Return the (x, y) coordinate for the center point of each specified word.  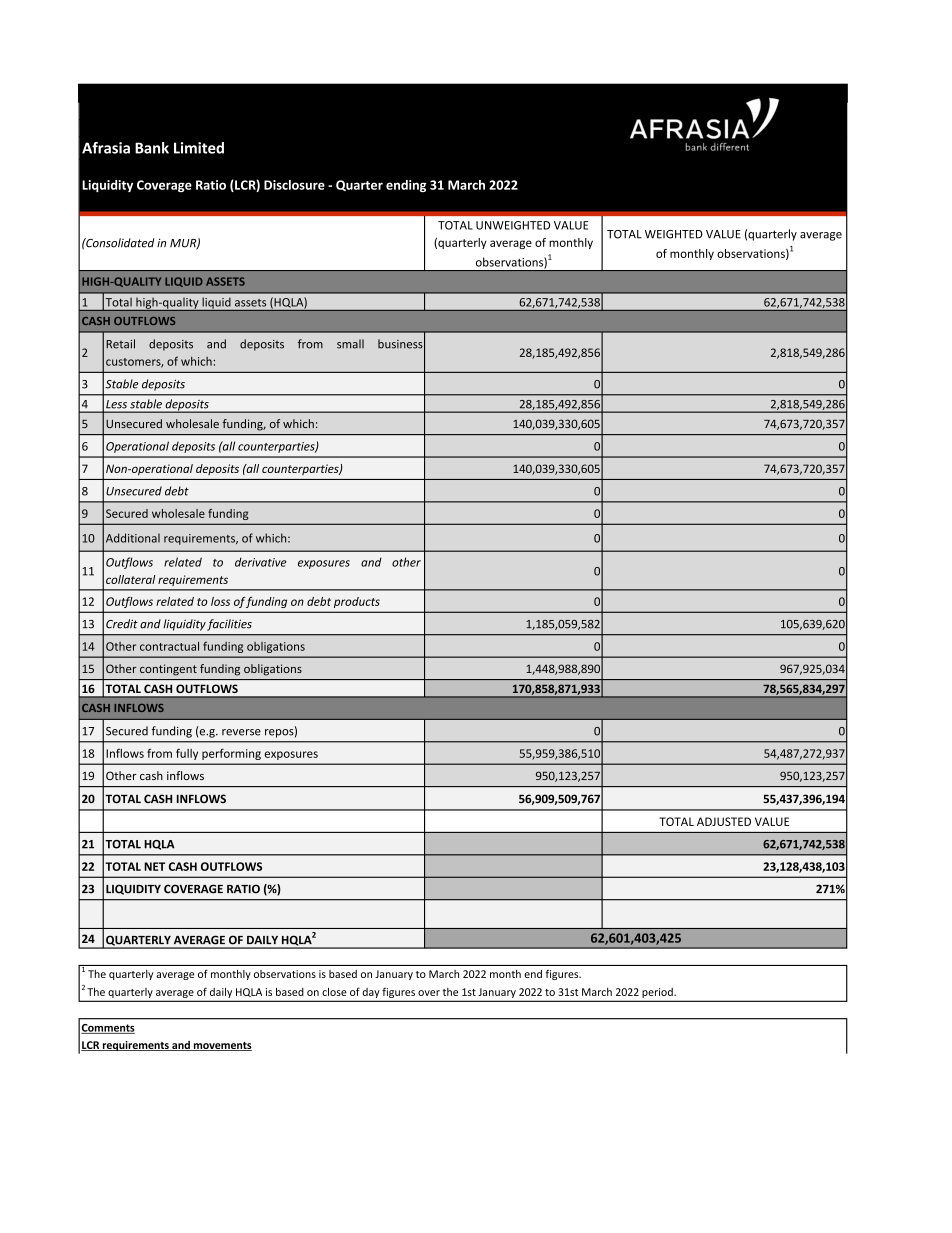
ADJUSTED (724, 821)
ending (406, 186)
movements (221, 1046)
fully (187, 754)
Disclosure (294, 185)
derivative (261, 562)
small (350, 344)
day (371, 993)
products (357, 602)
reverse (241, 732)
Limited (199, 148)
